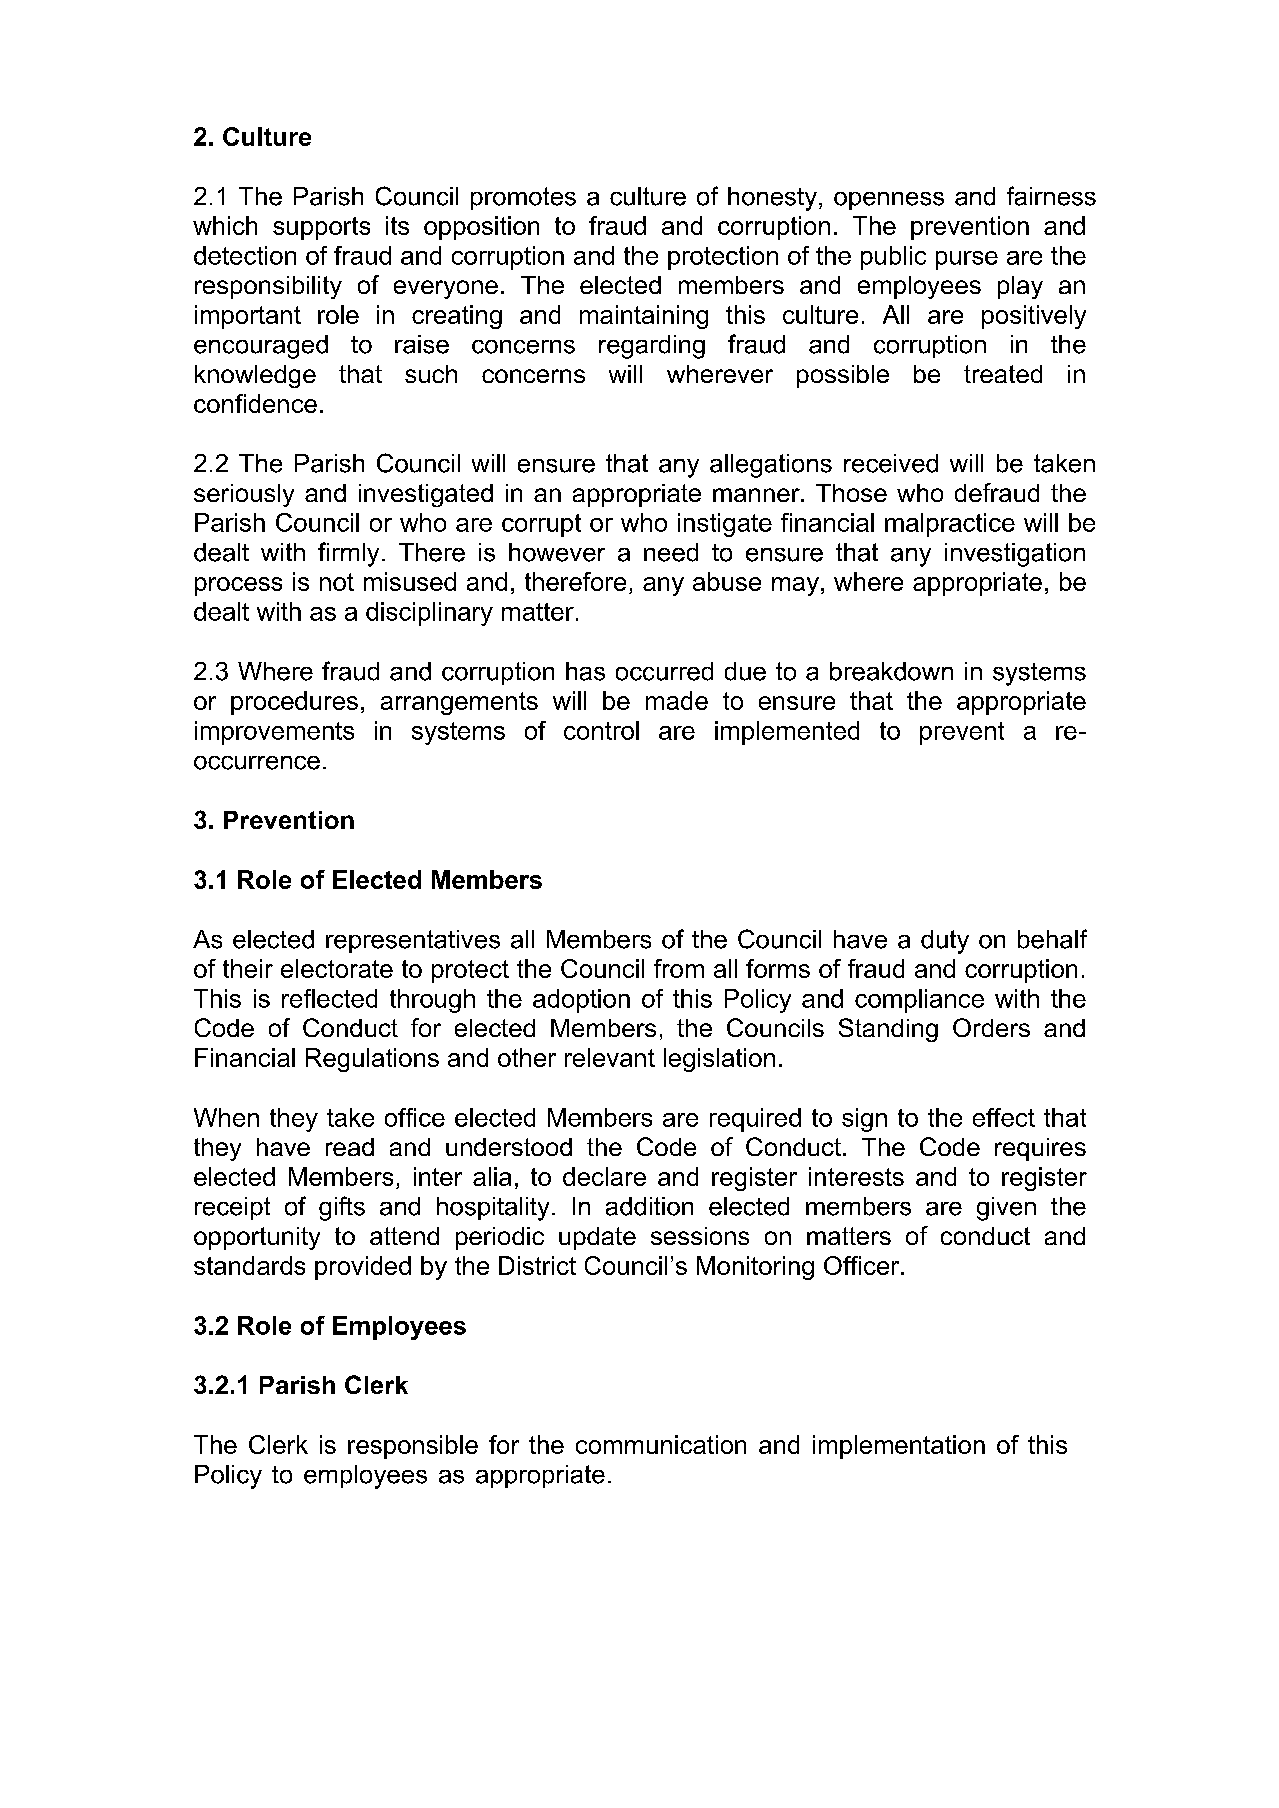 Image resolution: width=1279 pixels, height=1808 pixels. Describe the element at coordinates (274, 733) in the page. I see `improvements` at that location.
